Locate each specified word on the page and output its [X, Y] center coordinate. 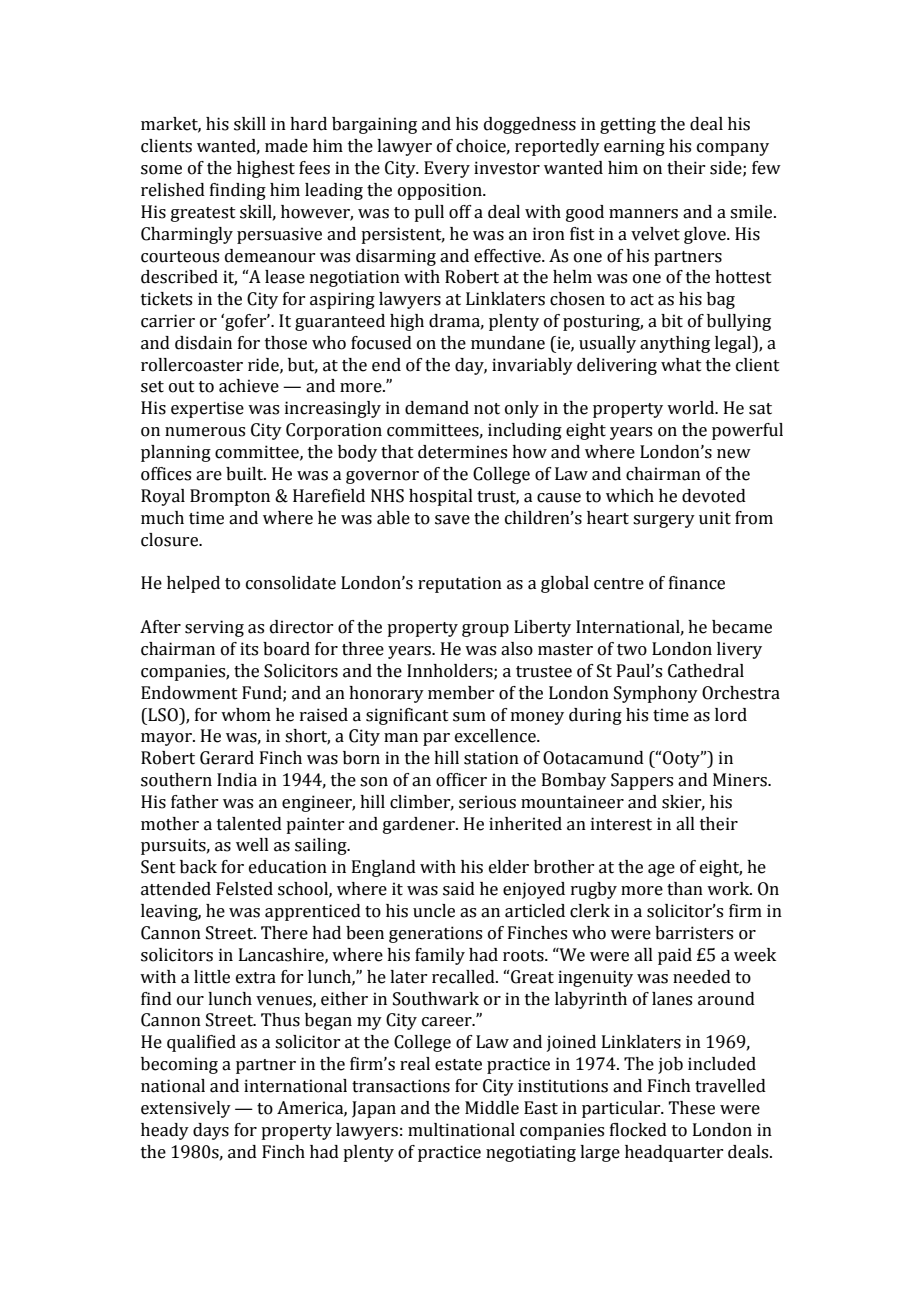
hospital [441, 497]
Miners [741, 780]
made [286, 146]
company [733, 149]
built [246, 474]
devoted [714, 496]
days [211, 1131]
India [237, 780]
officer [461, 780]
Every [447, 169]
